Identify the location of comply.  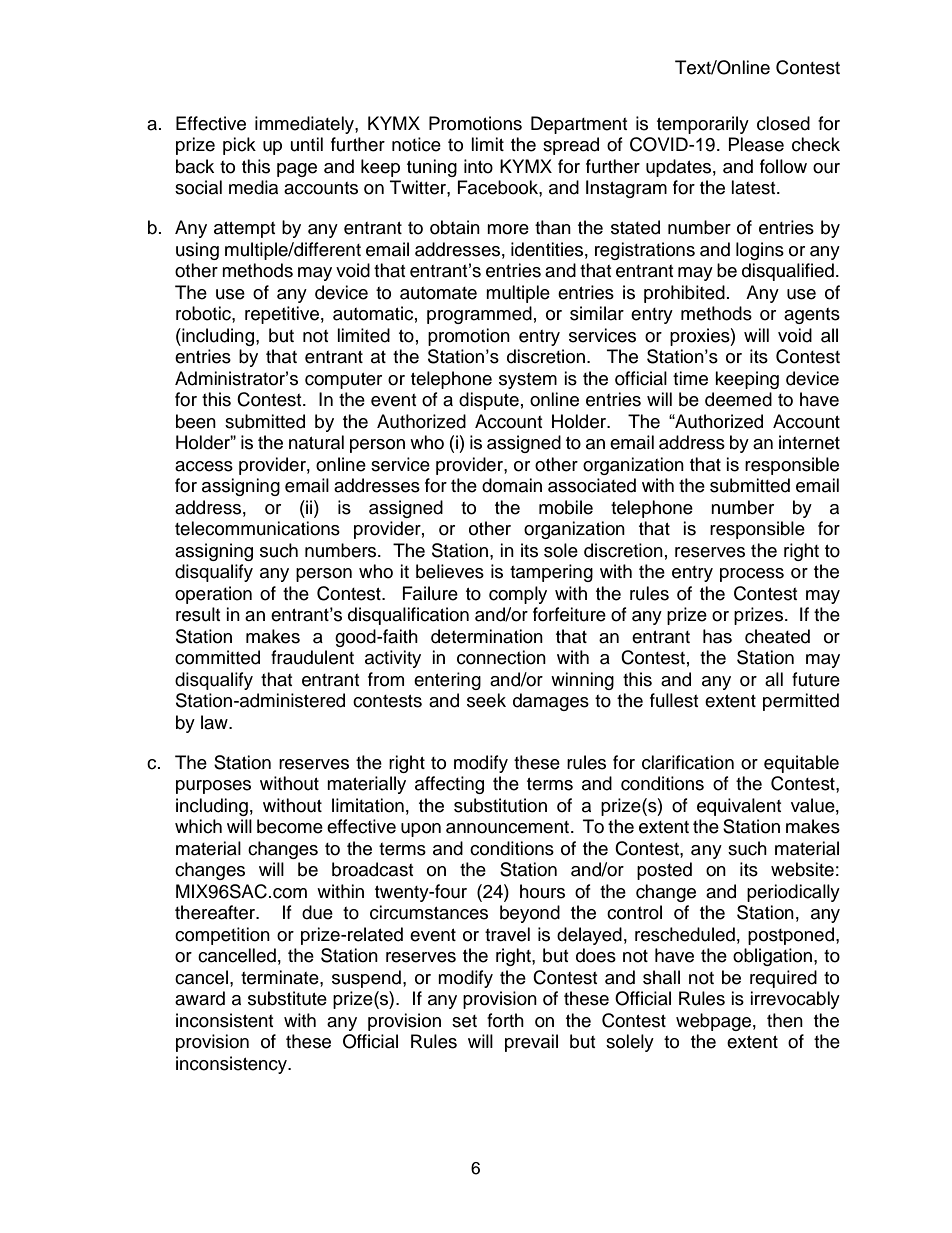
(518, 595).
